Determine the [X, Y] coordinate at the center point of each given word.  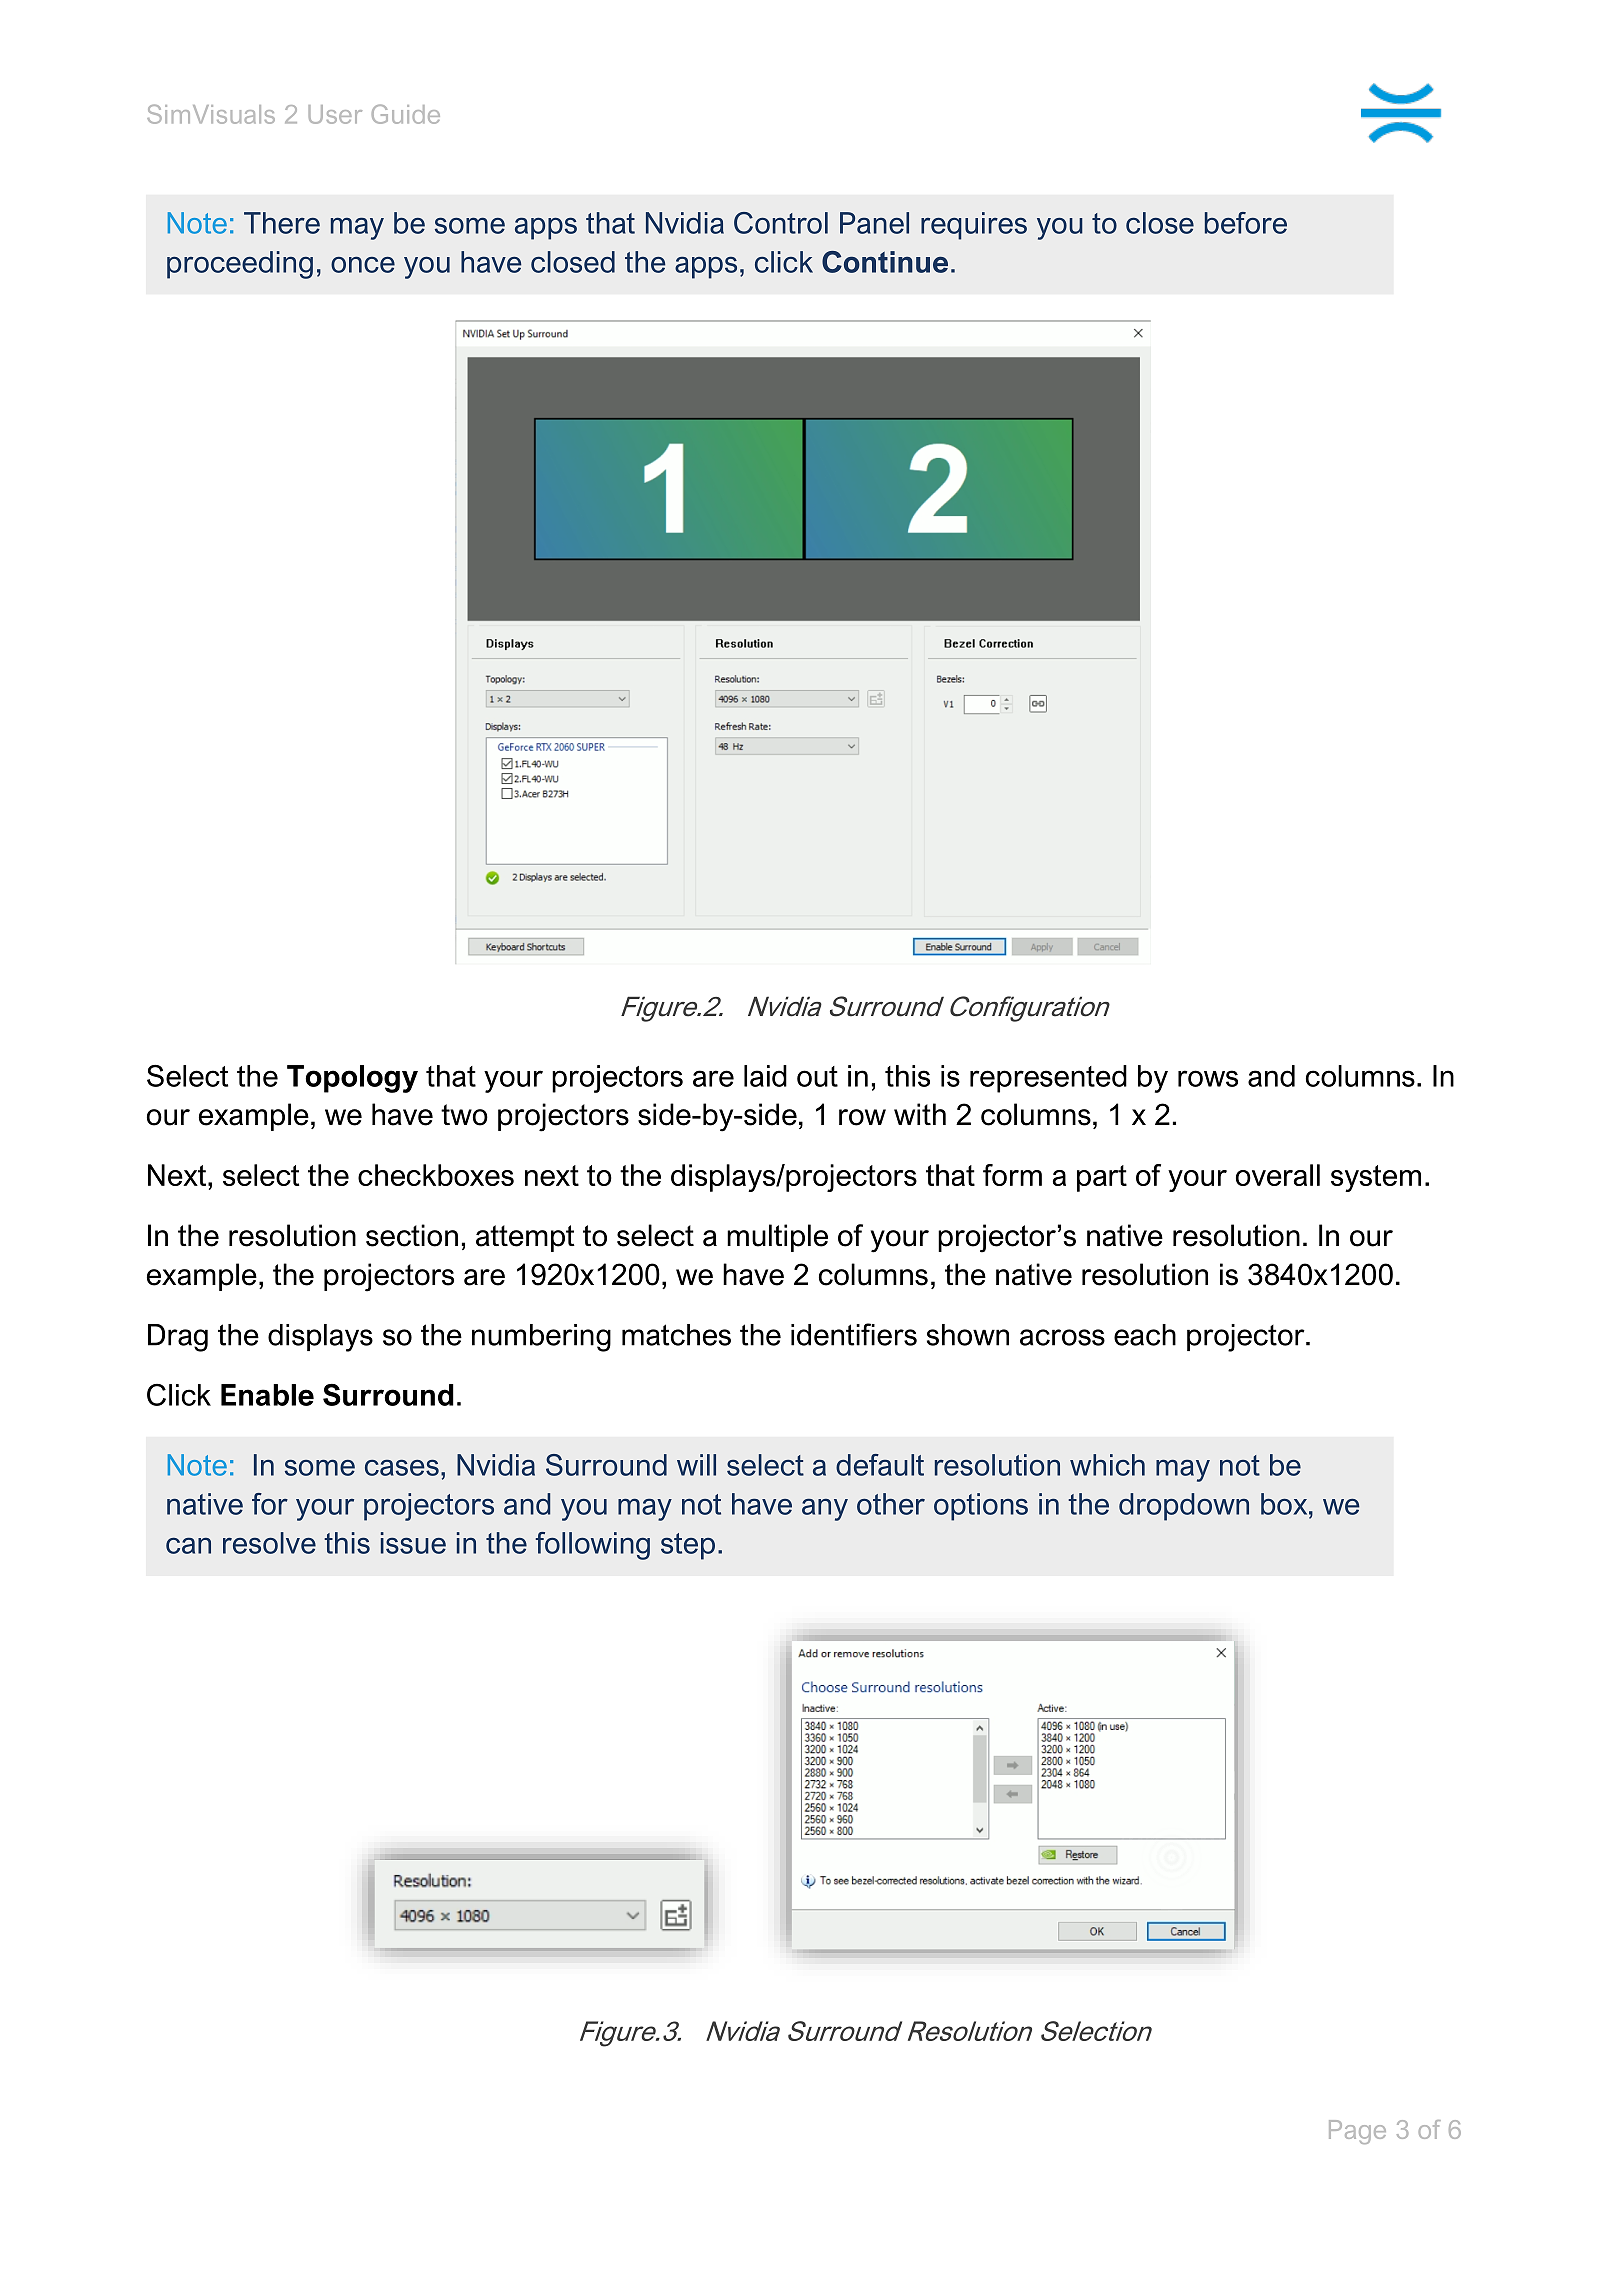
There [282, 223]
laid [765, 1076]
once [363, 265]
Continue [885, 262]
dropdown [1184, 1507]
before [1246, 223]
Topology [352, 1079]
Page [1357, 2132]
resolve [269, 1543]
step [688, 1546]
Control [781, 223]
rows [1208, 1078]
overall [1278, 1175]
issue [413, 1543]
